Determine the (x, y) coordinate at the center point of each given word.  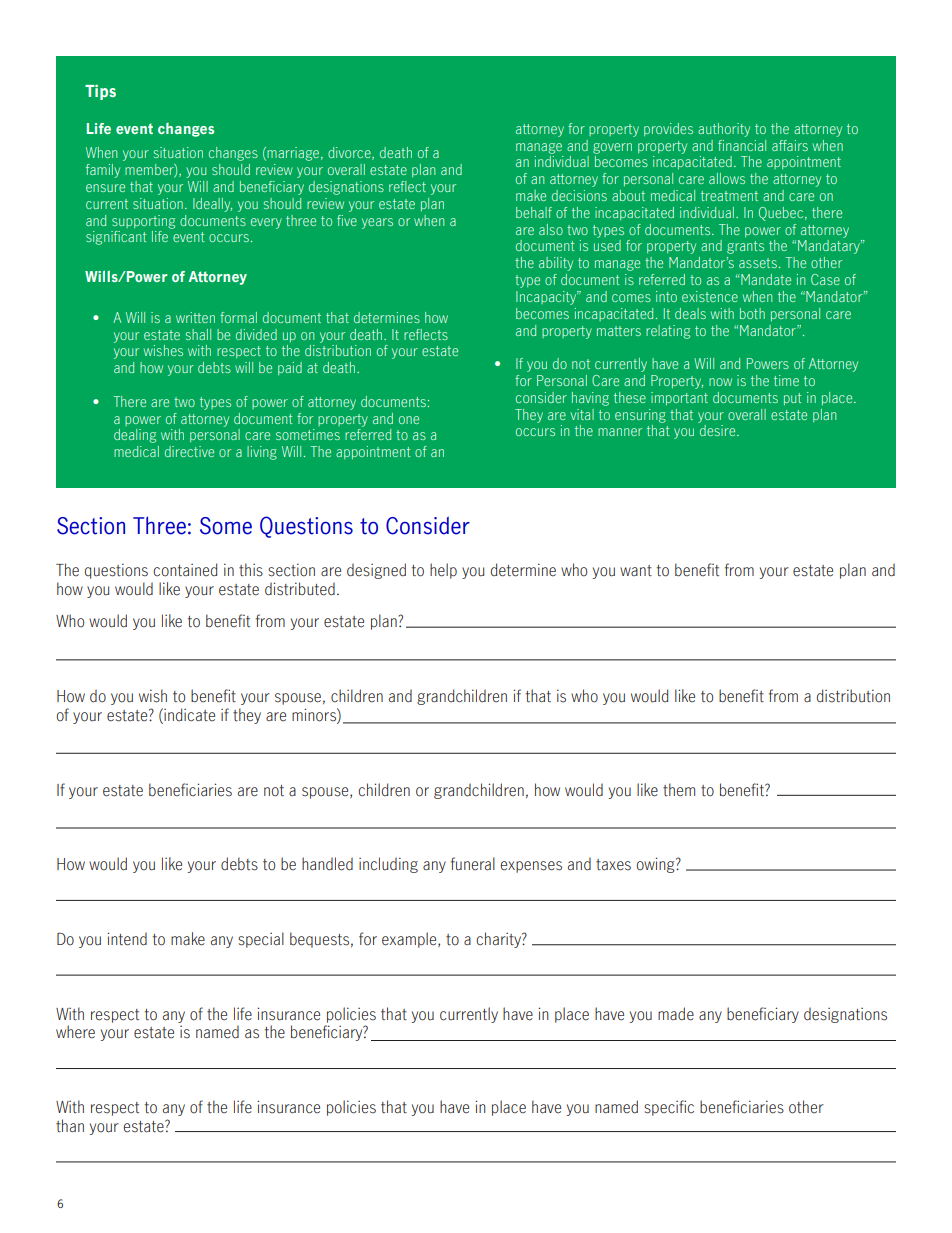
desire (718, 429)
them (679, 790)
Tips (100, 92)
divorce (350, 153)
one (409, 420)
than (70, 1125)
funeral (473, 864)
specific (669, 1108)
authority (724, 130)
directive (189, 451)
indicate (188, 715)
